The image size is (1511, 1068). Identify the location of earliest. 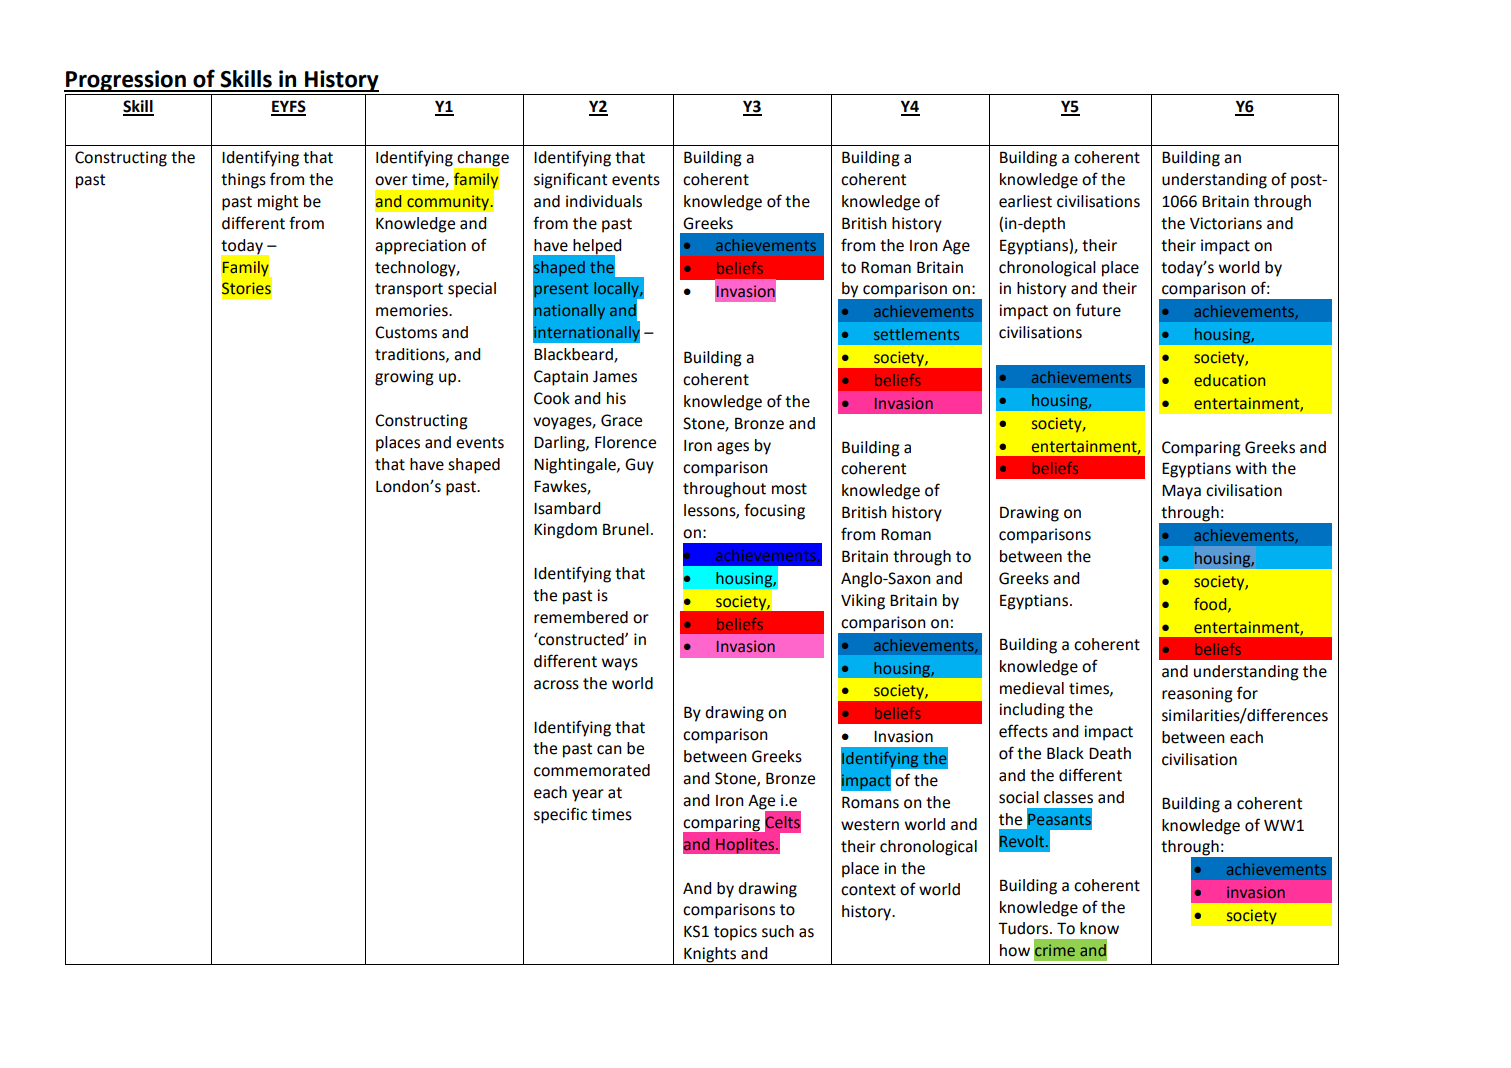
(1025, 201).
